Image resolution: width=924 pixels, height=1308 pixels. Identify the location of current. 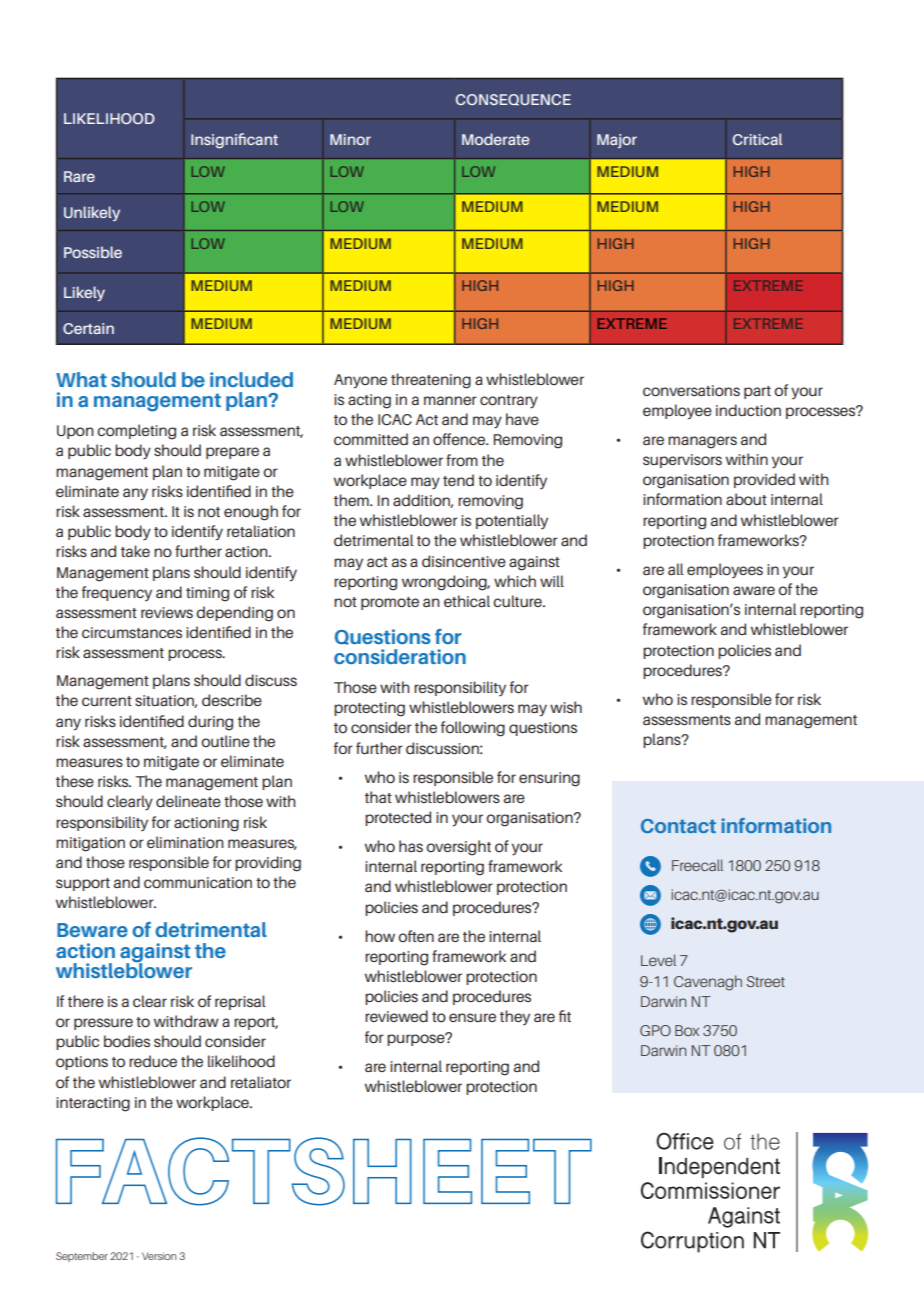
(107, 701).
